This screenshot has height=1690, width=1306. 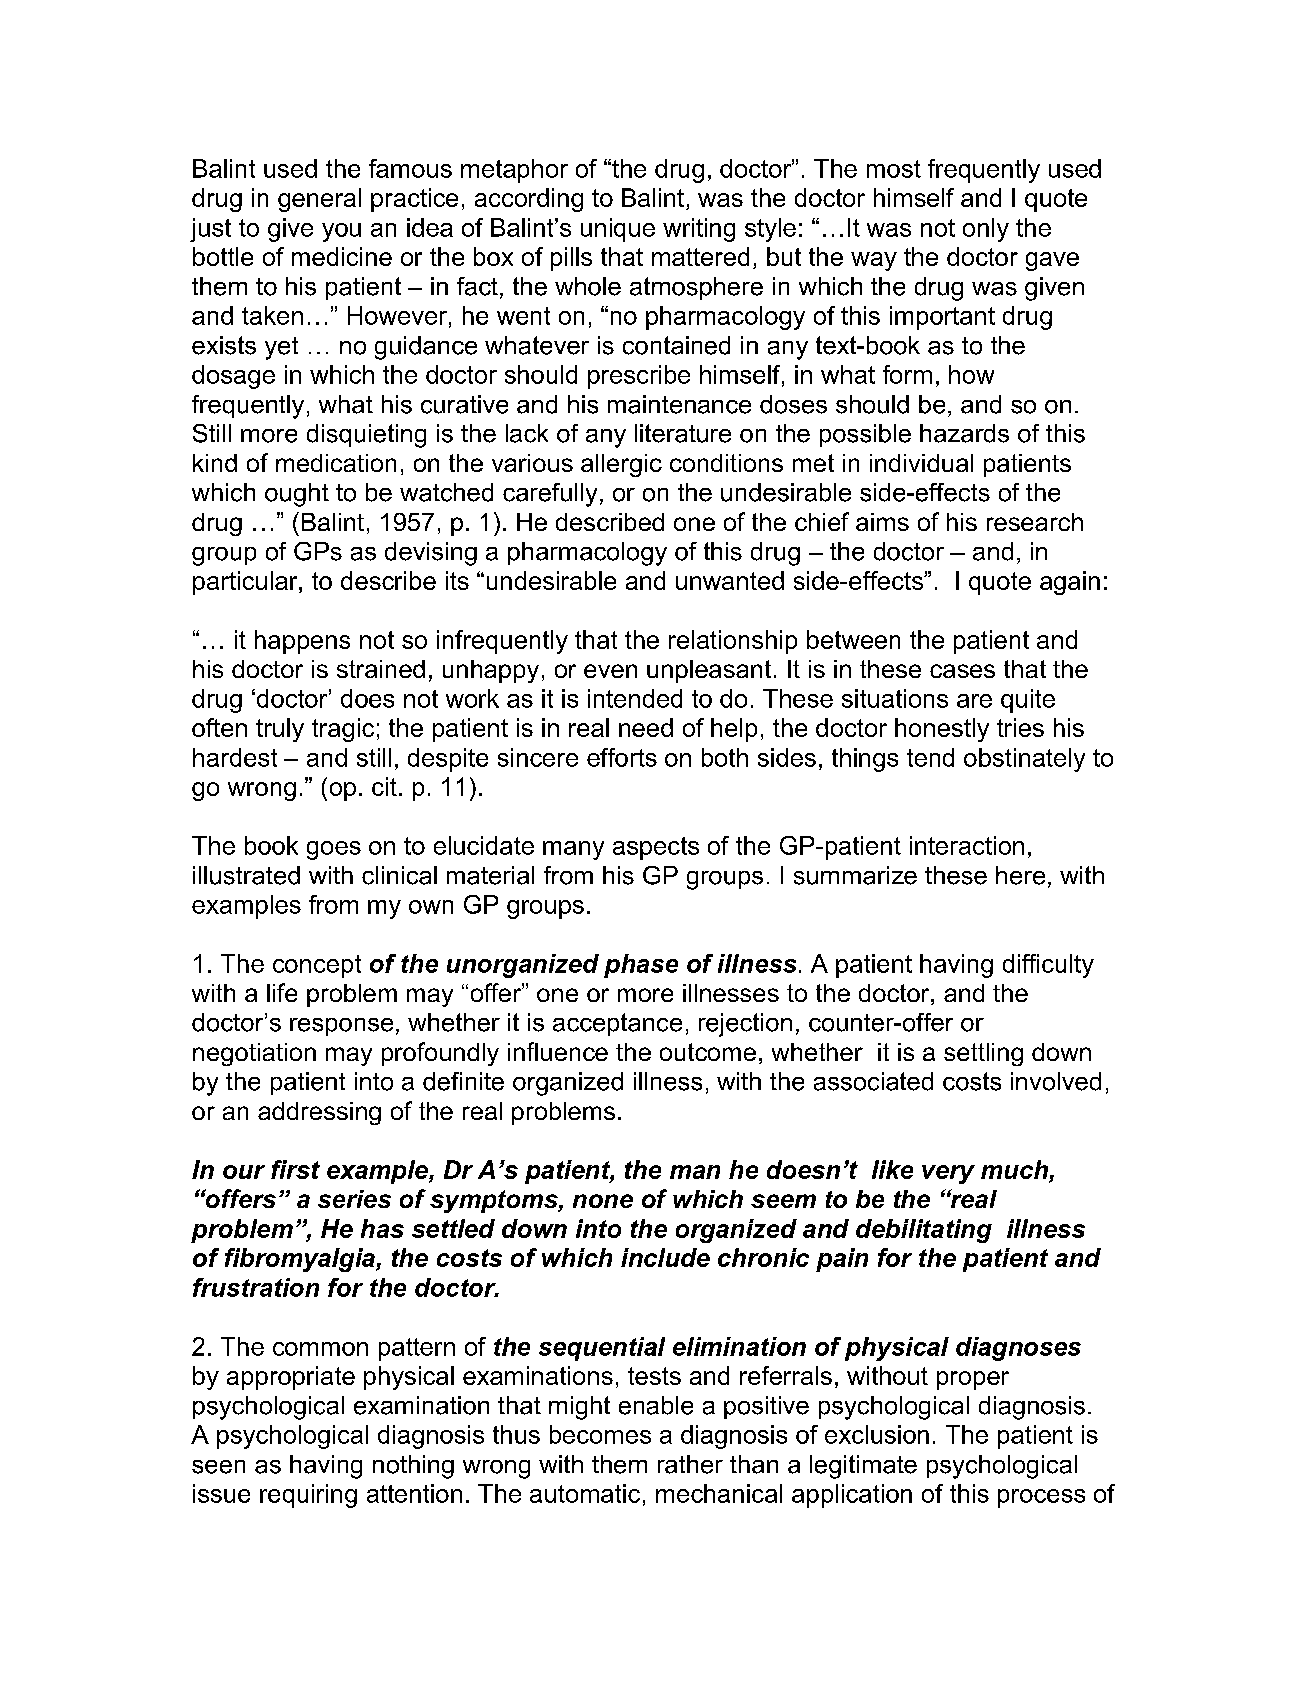 What do you see at coordinates (308, 1496) in the screenshot?
I see `requiring` at bounding box center [308, 1496].
